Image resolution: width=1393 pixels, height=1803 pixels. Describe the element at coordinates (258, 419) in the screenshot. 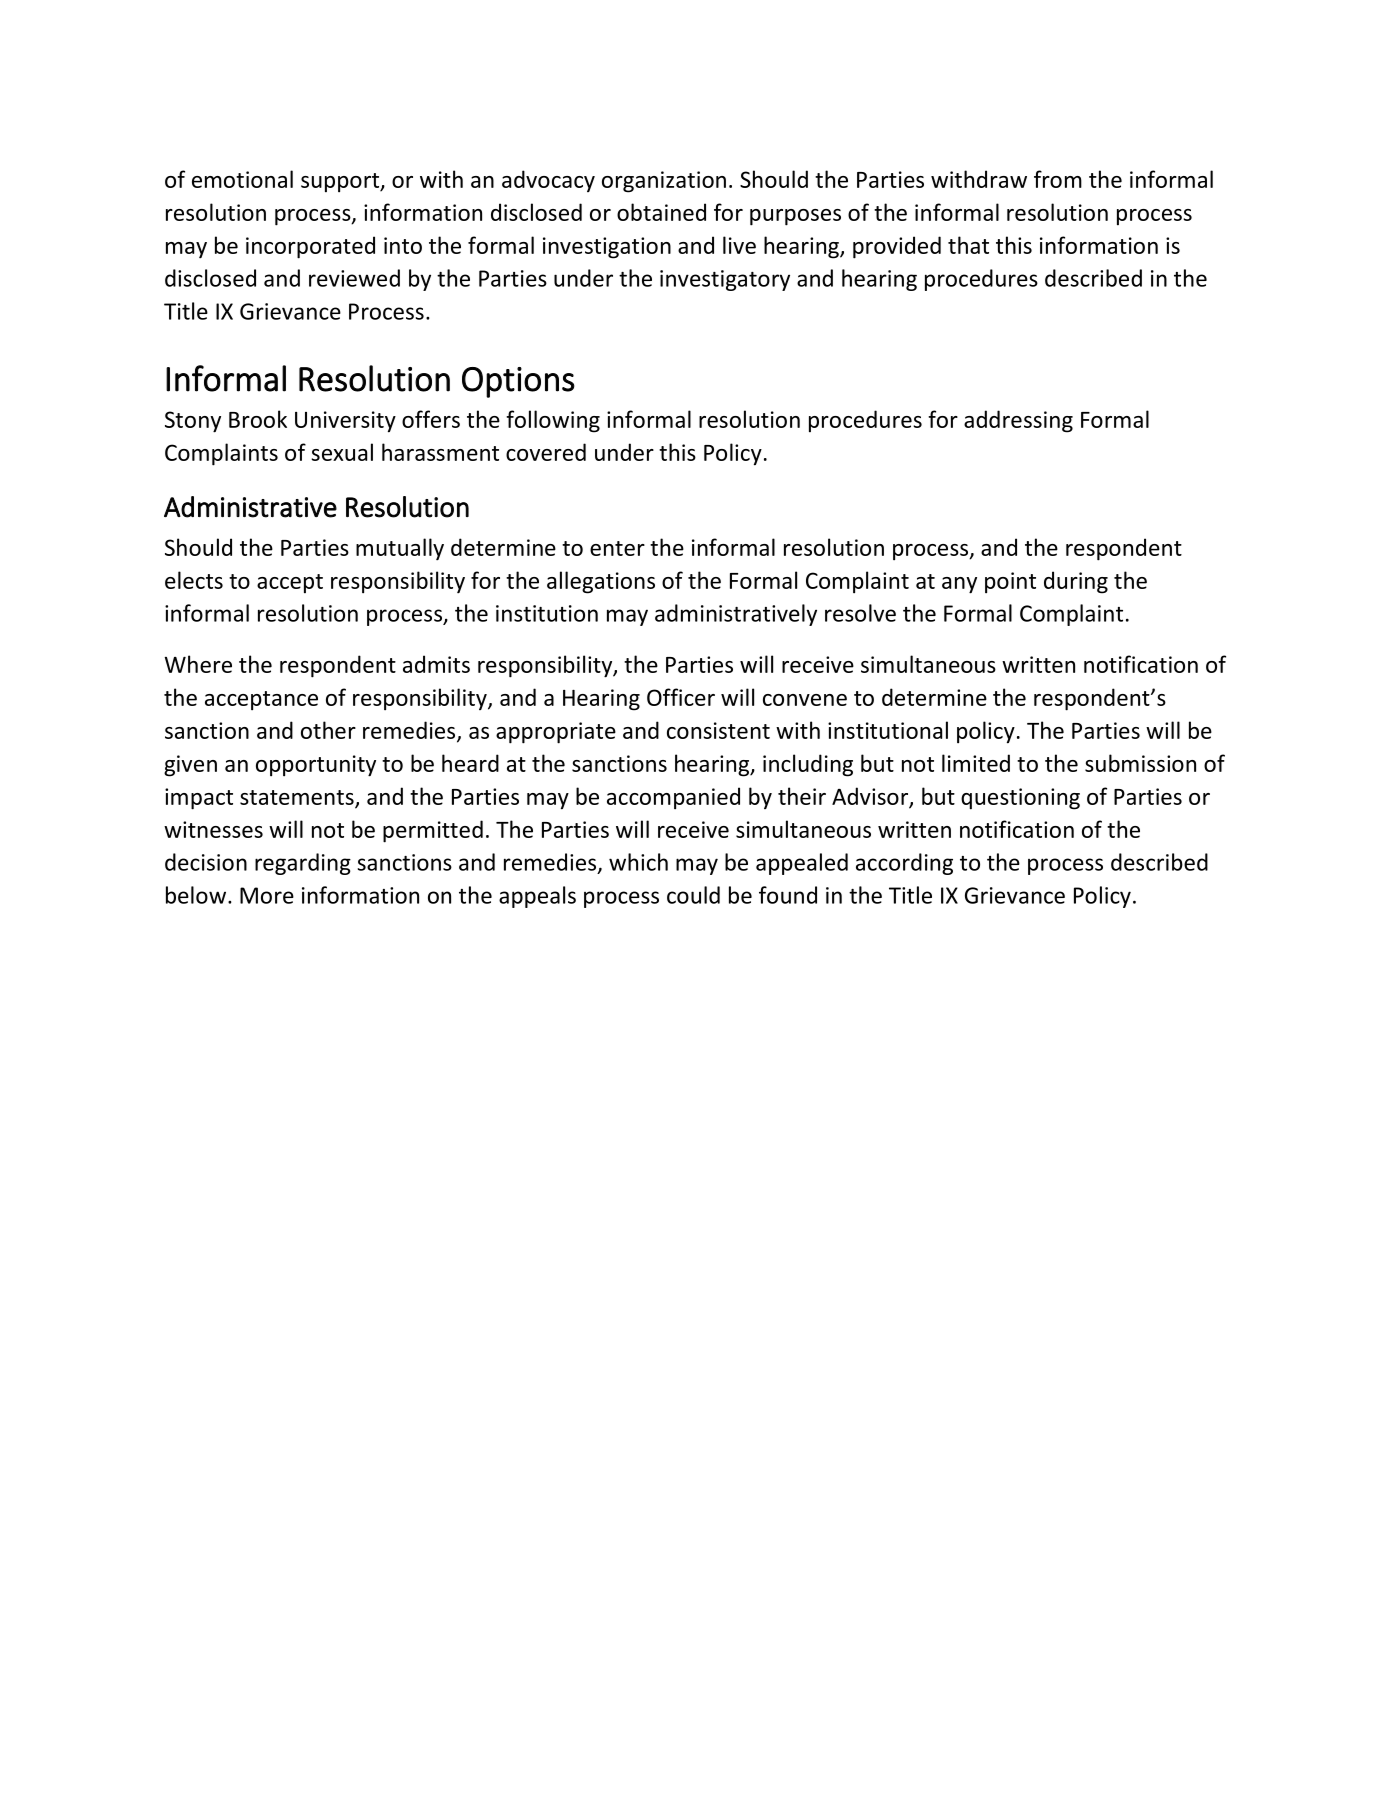

I see `Brook` at that location.
